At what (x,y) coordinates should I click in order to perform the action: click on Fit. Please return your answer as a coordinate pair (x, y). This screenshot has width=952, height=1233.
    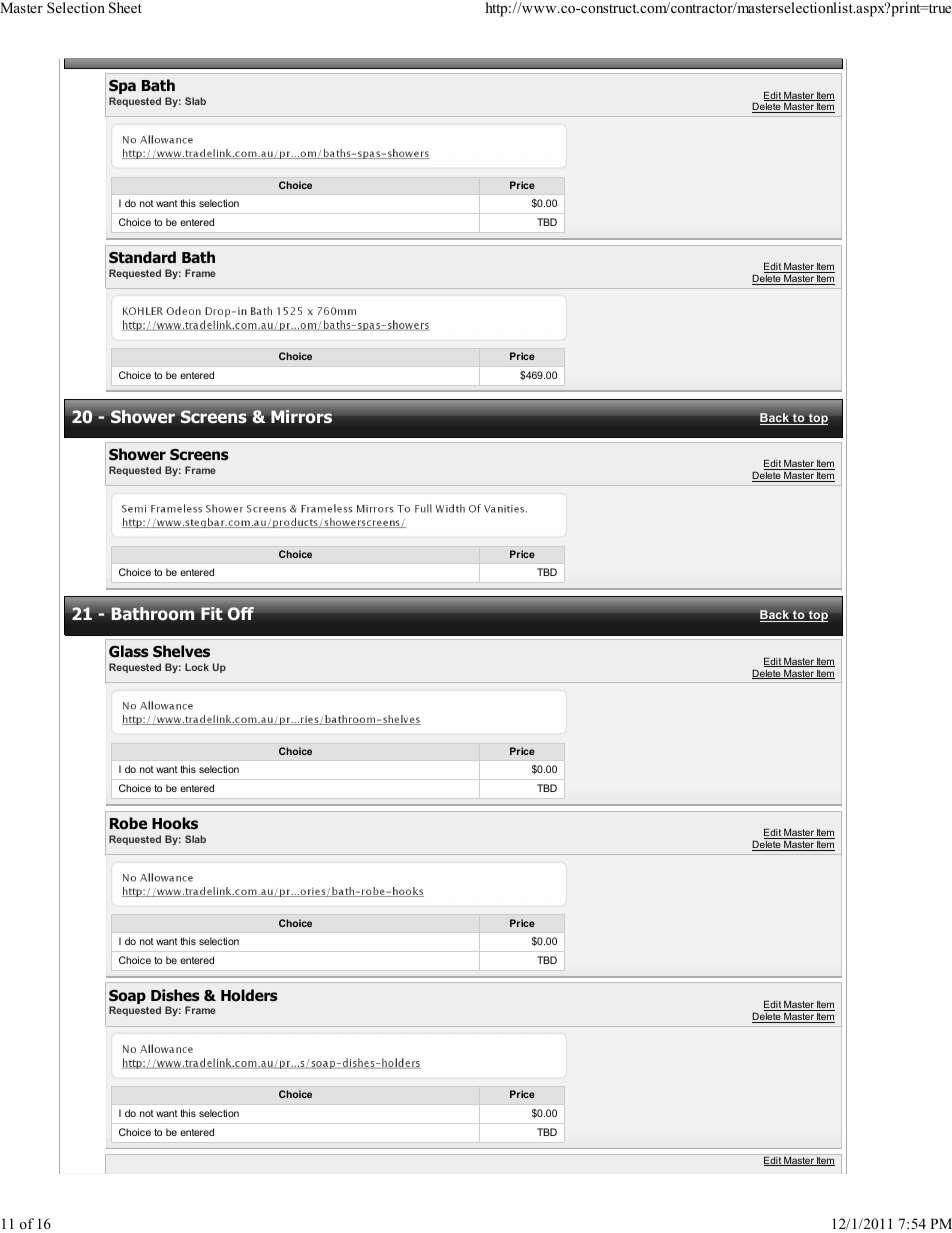
    Looking at the image, I should click on (212, 613).
